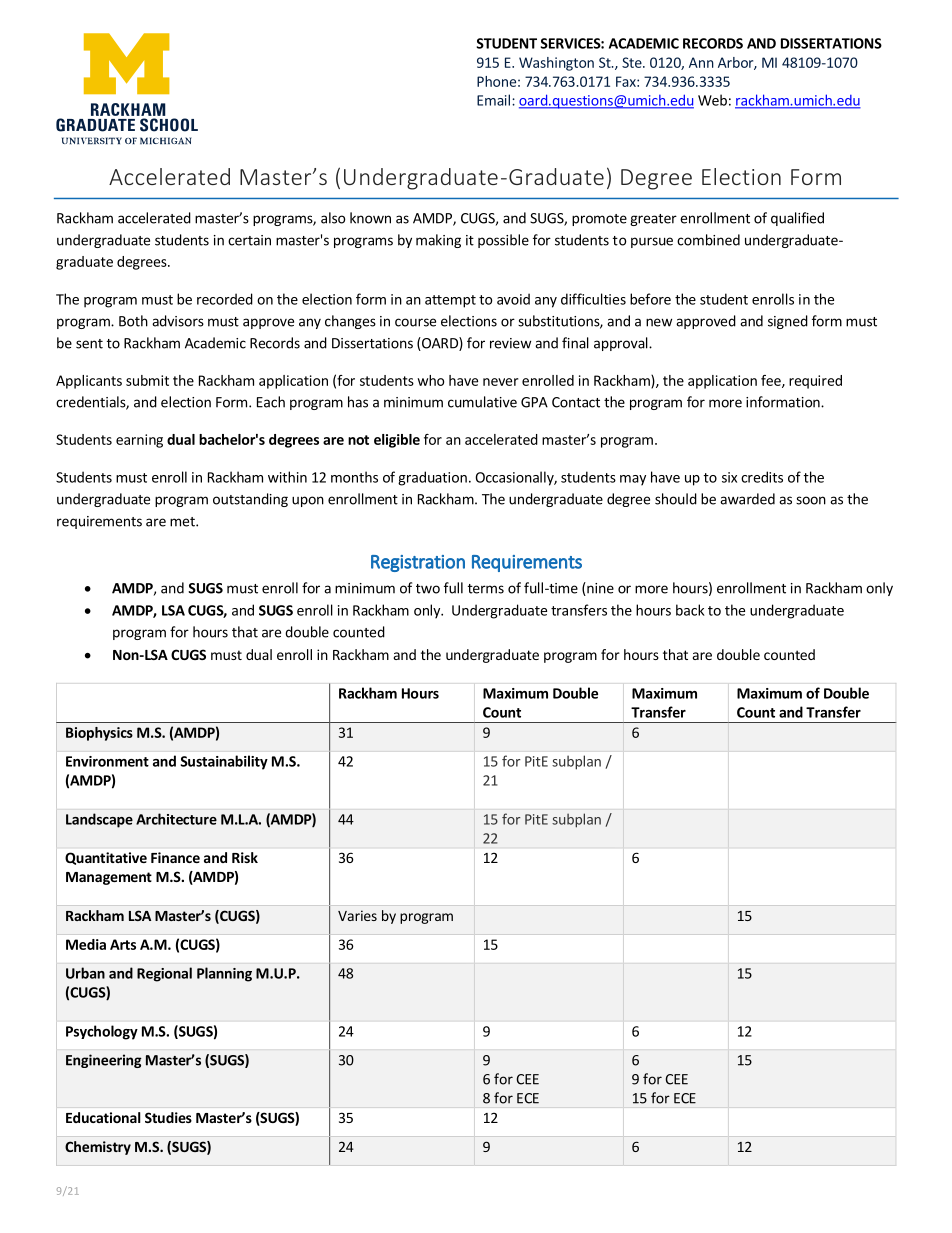 The width and height of the screenshot is (952, 1233). Describe the element at coordinates (175, 857) in the screenshot. I see `Finance` at that location.
